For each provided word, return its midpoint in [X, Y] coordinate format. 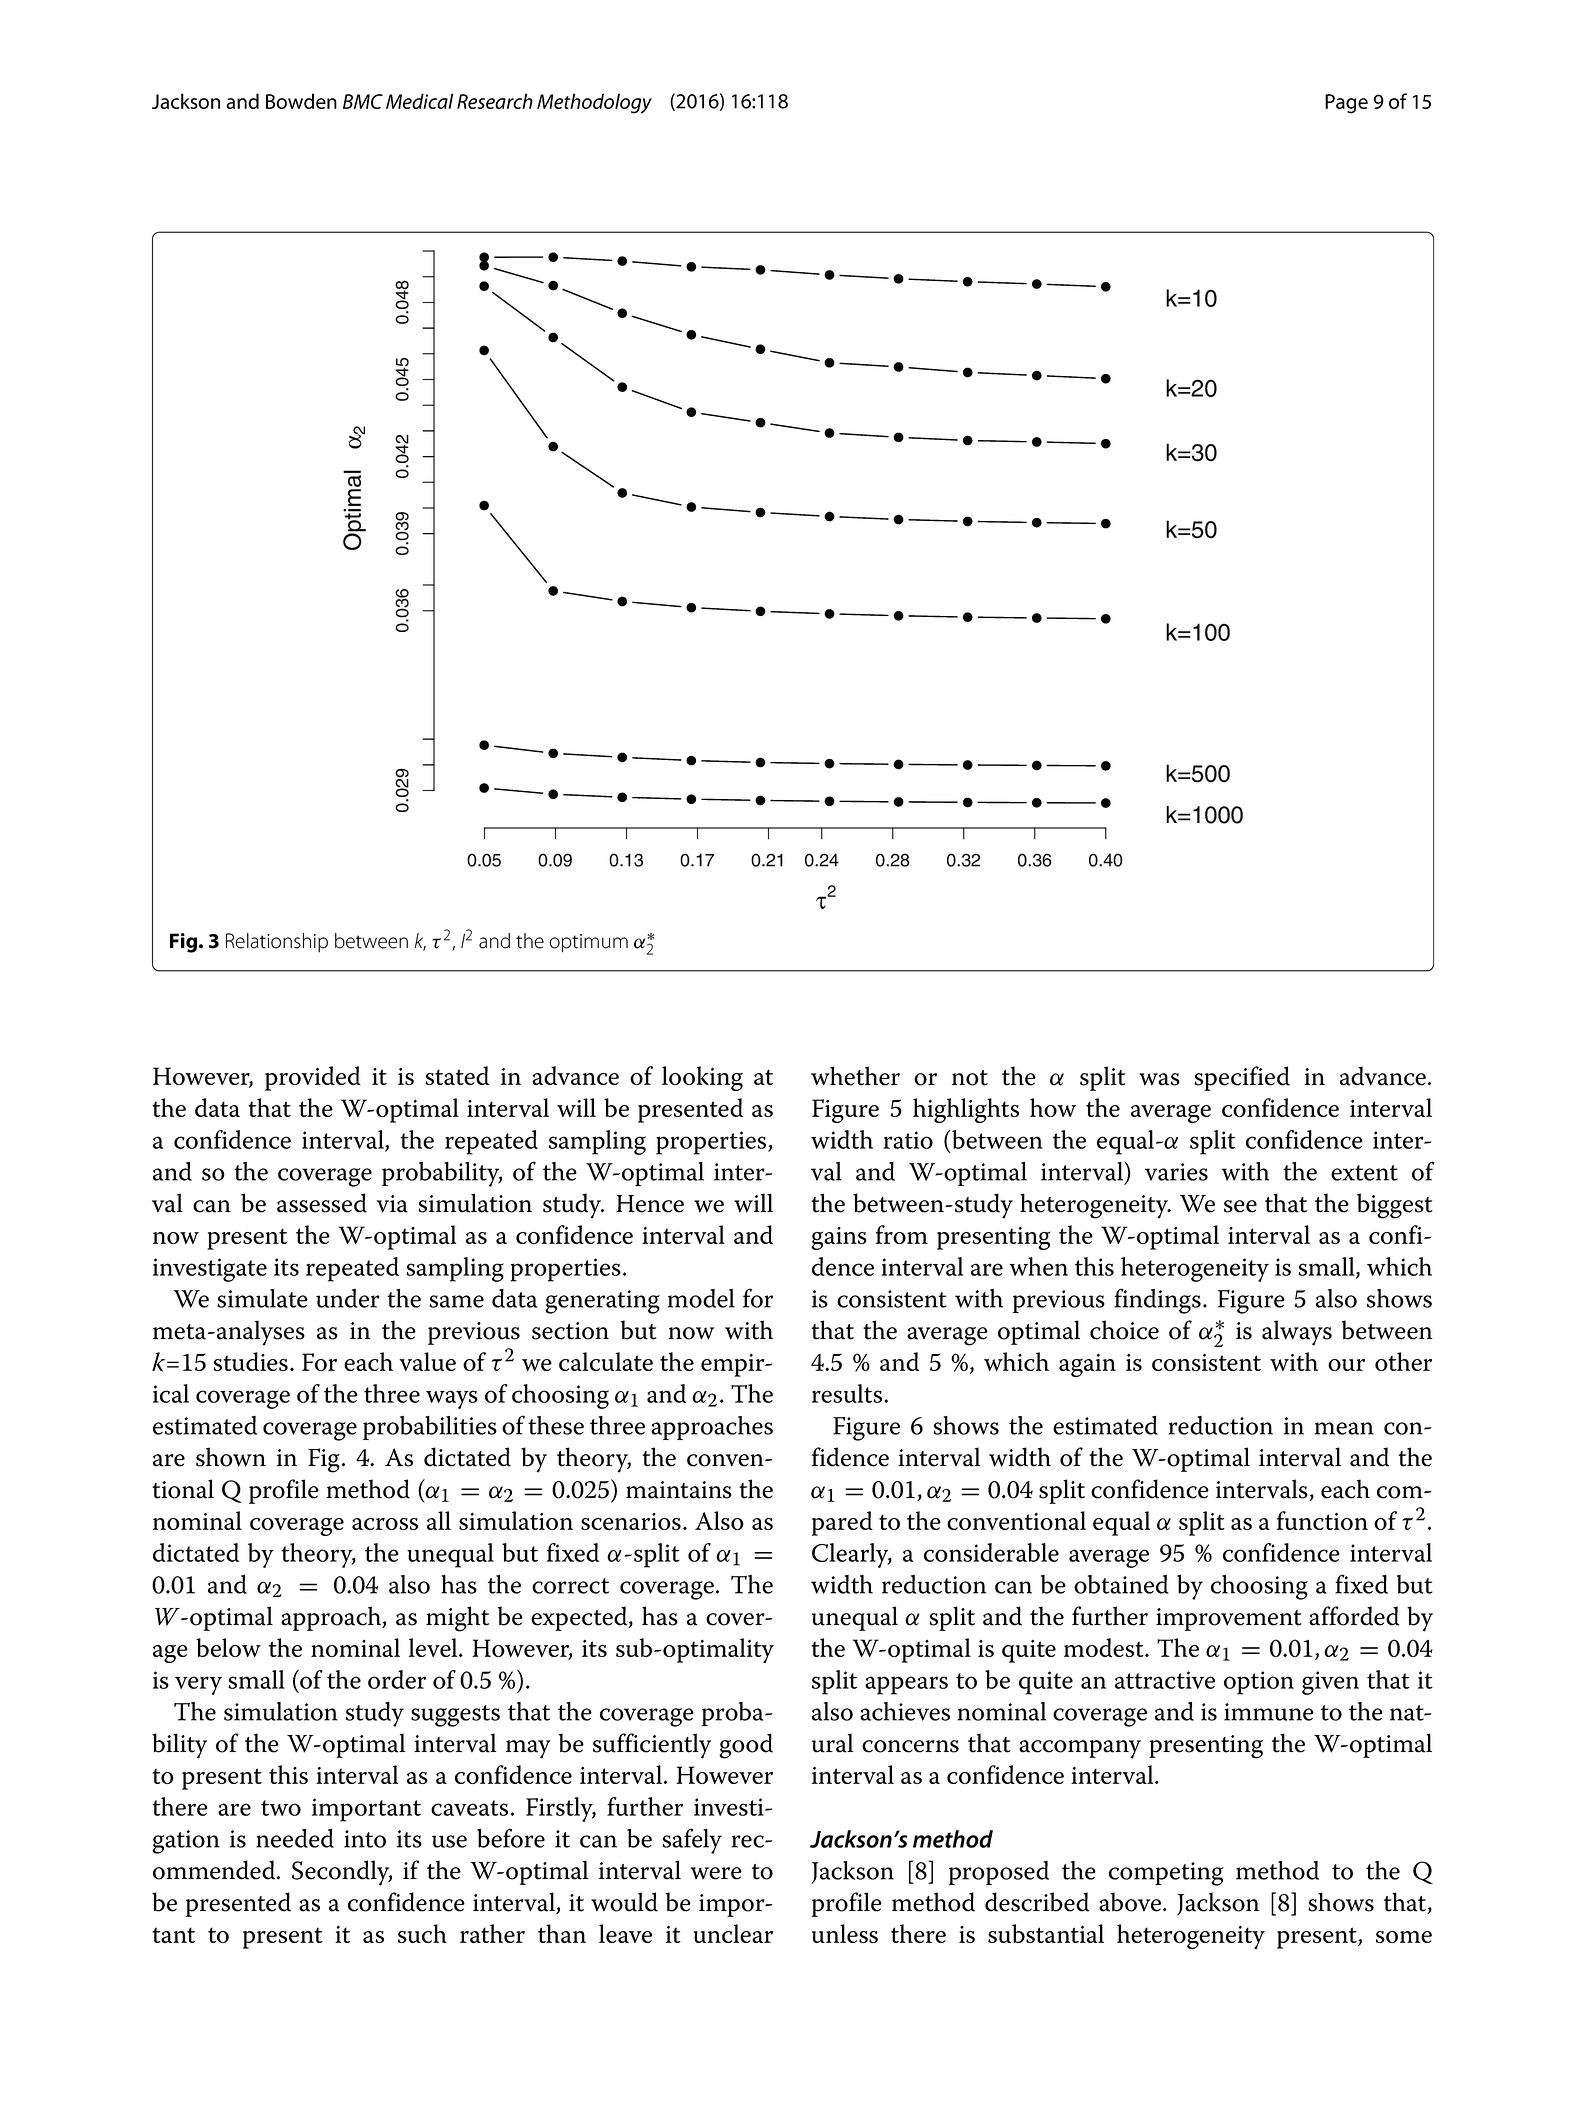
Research [495, 101]
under [348, 1298]
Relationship [277, 943]
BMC [363, 101]
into [365, 1839]
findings [1157, 1301]
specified [1242, 1078]
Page [1346, 104]
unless [845, 1933]
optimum [589, 943]
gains [839, 1238]
